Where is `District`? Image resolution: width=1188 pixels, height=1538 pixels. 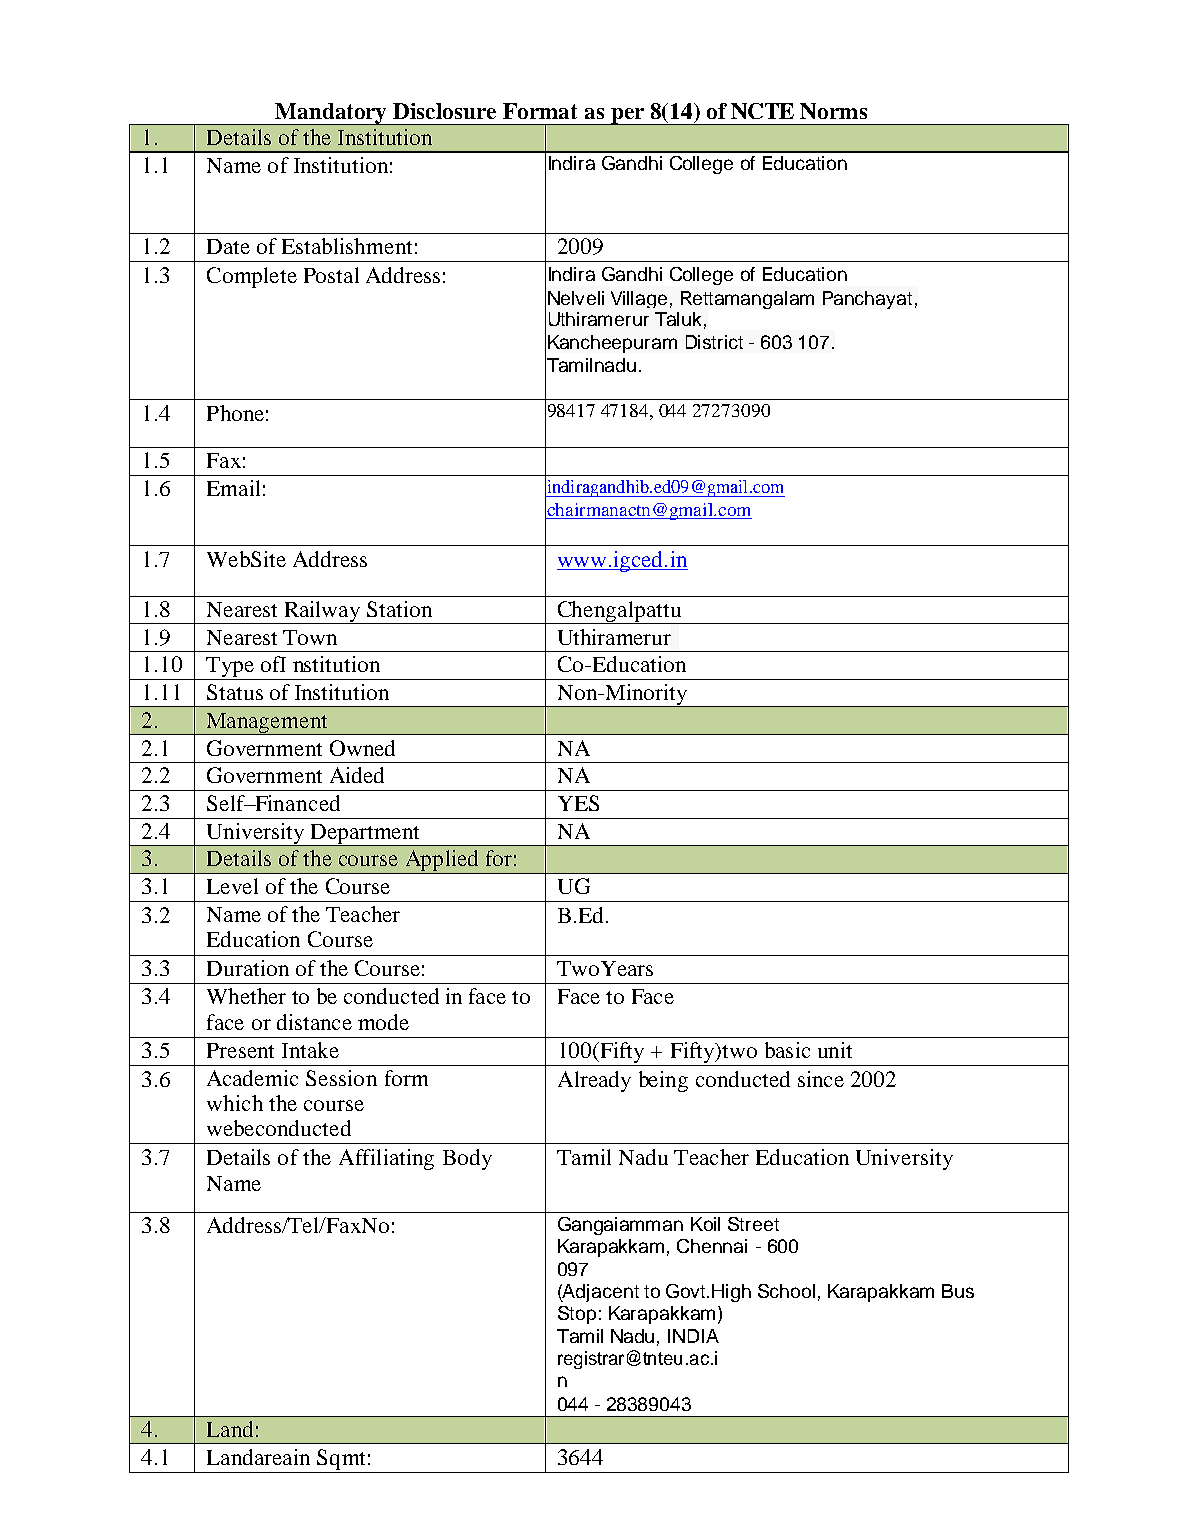
District is located at coordinates (714, 342).
